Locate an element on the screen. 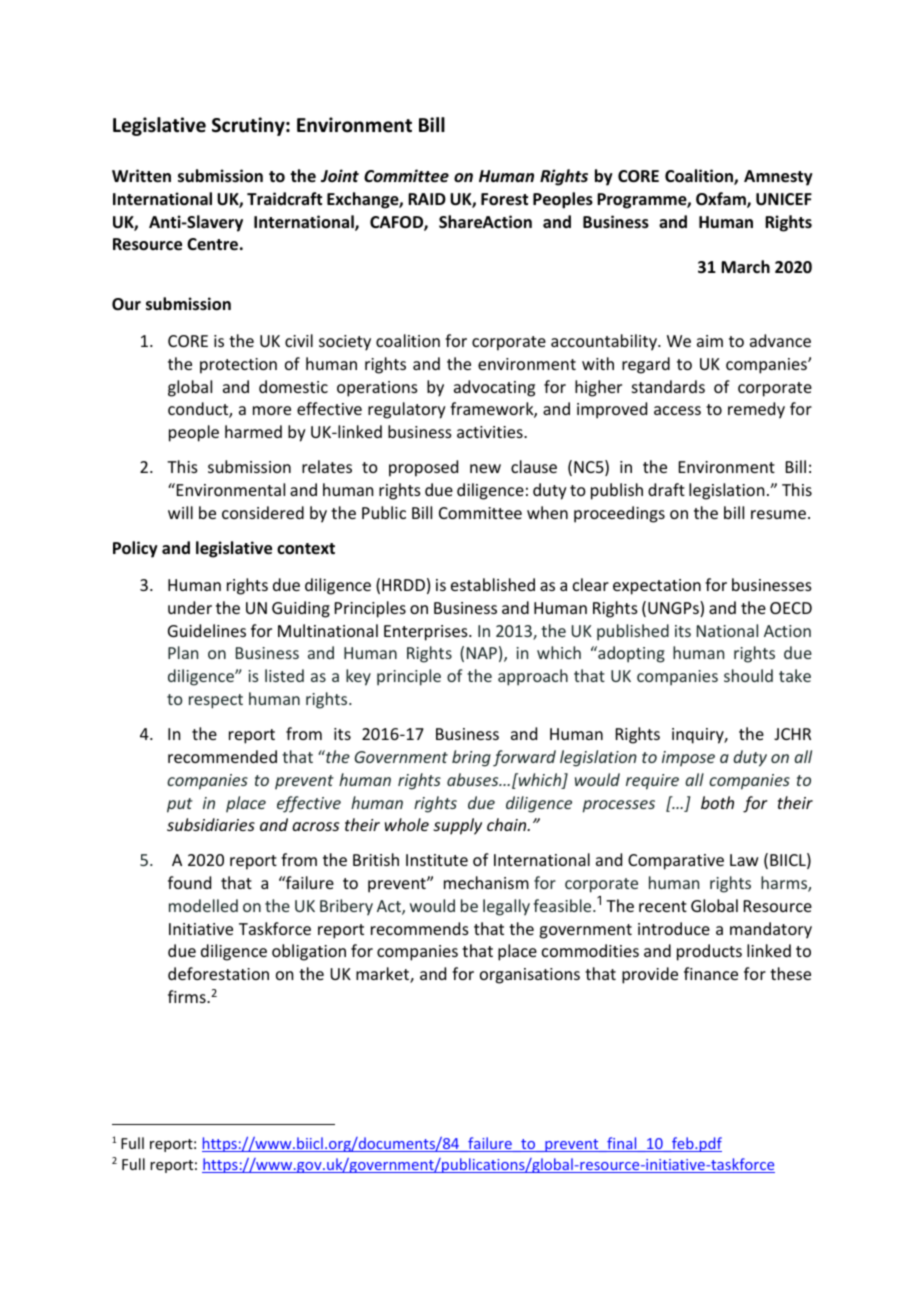  respect is located at coordinates (216, 701).
